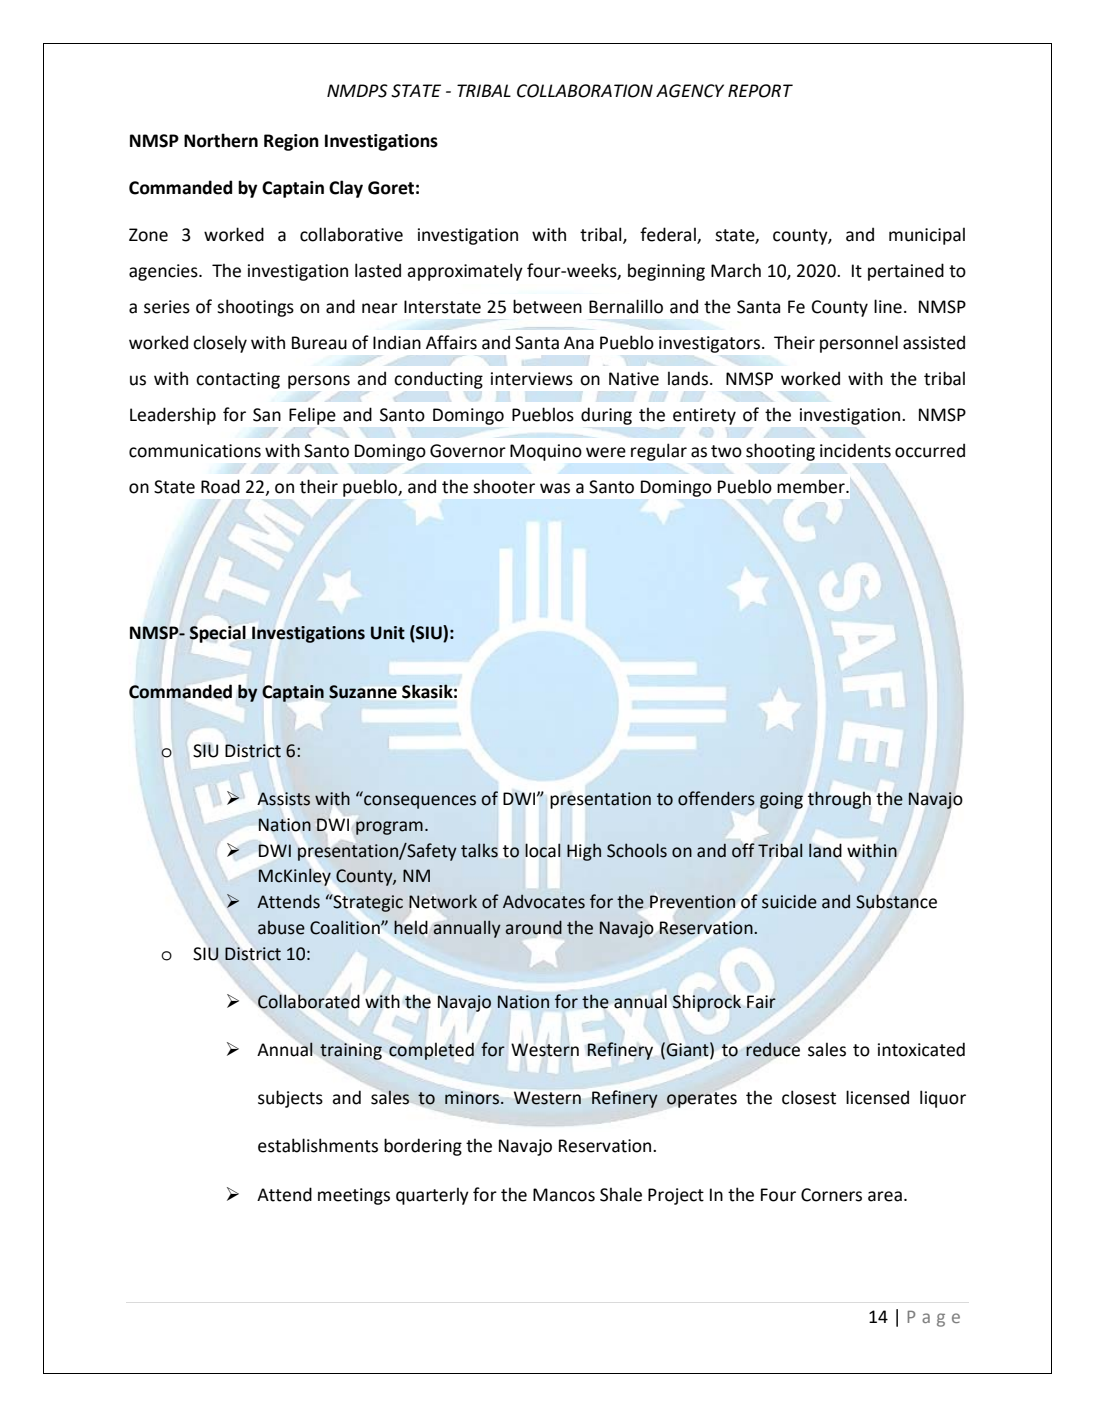  What do you see at coordinates (831, 1195) in the image?
I see `Corners` at bounding box center [831, 1195].
